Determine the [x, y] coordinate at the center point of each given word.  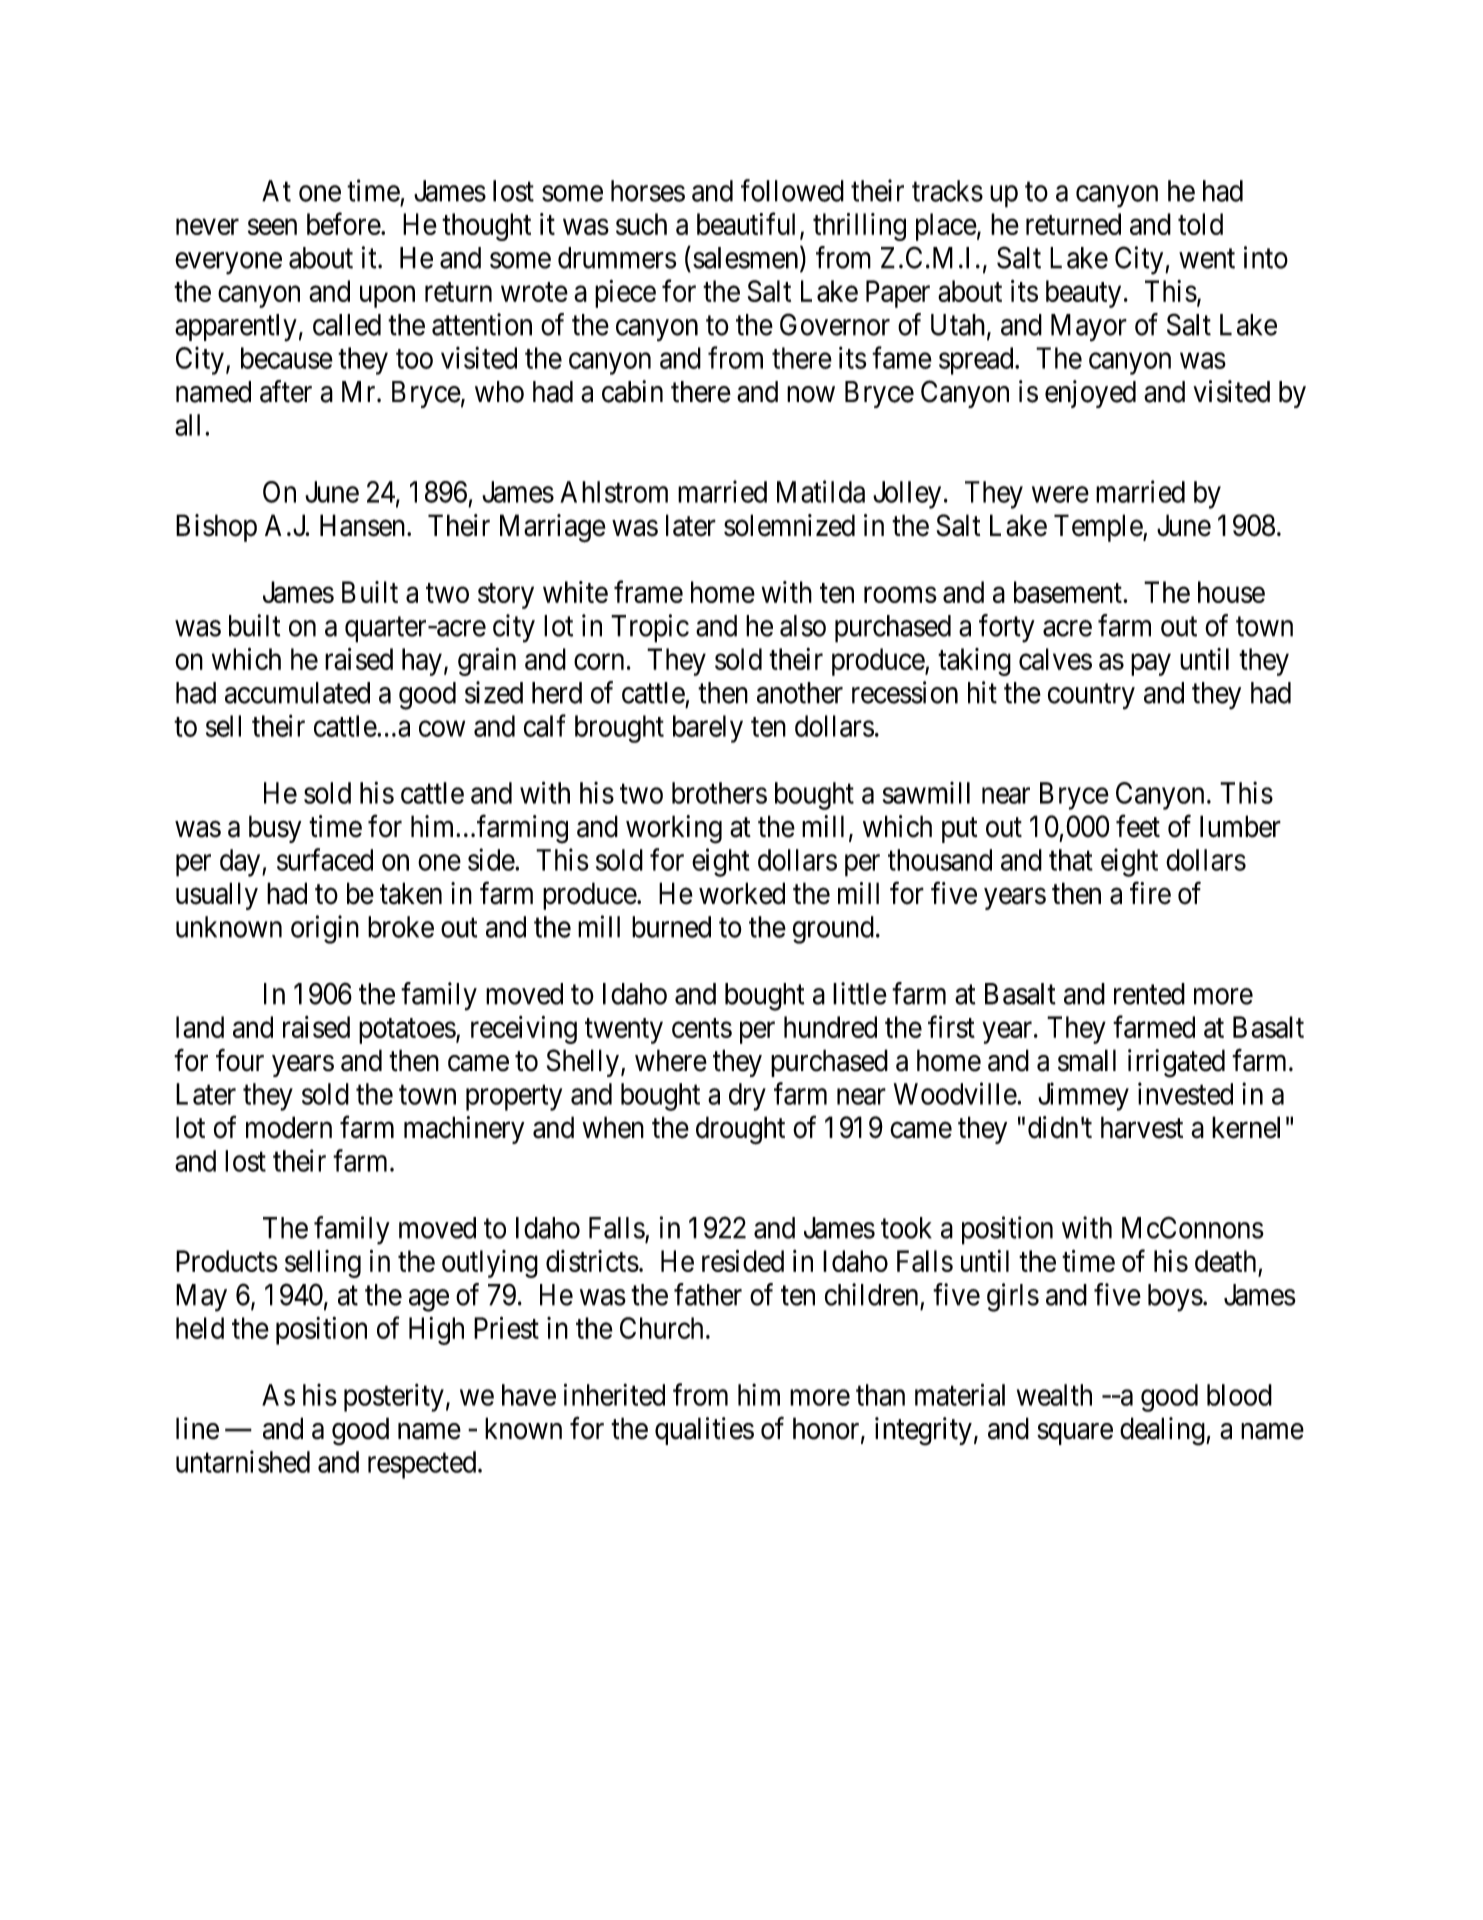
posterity [394, 1397]
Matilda [821, 491]
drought [740, 1130]
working [674, 829]
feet [1138, 826]
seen [272, 227]
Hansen [364, 525]
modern [289, 1127]
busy [275, 829]
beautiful [746, 223]
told [1200, 224]
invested [1185, 1093]
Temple [1099, 528]
